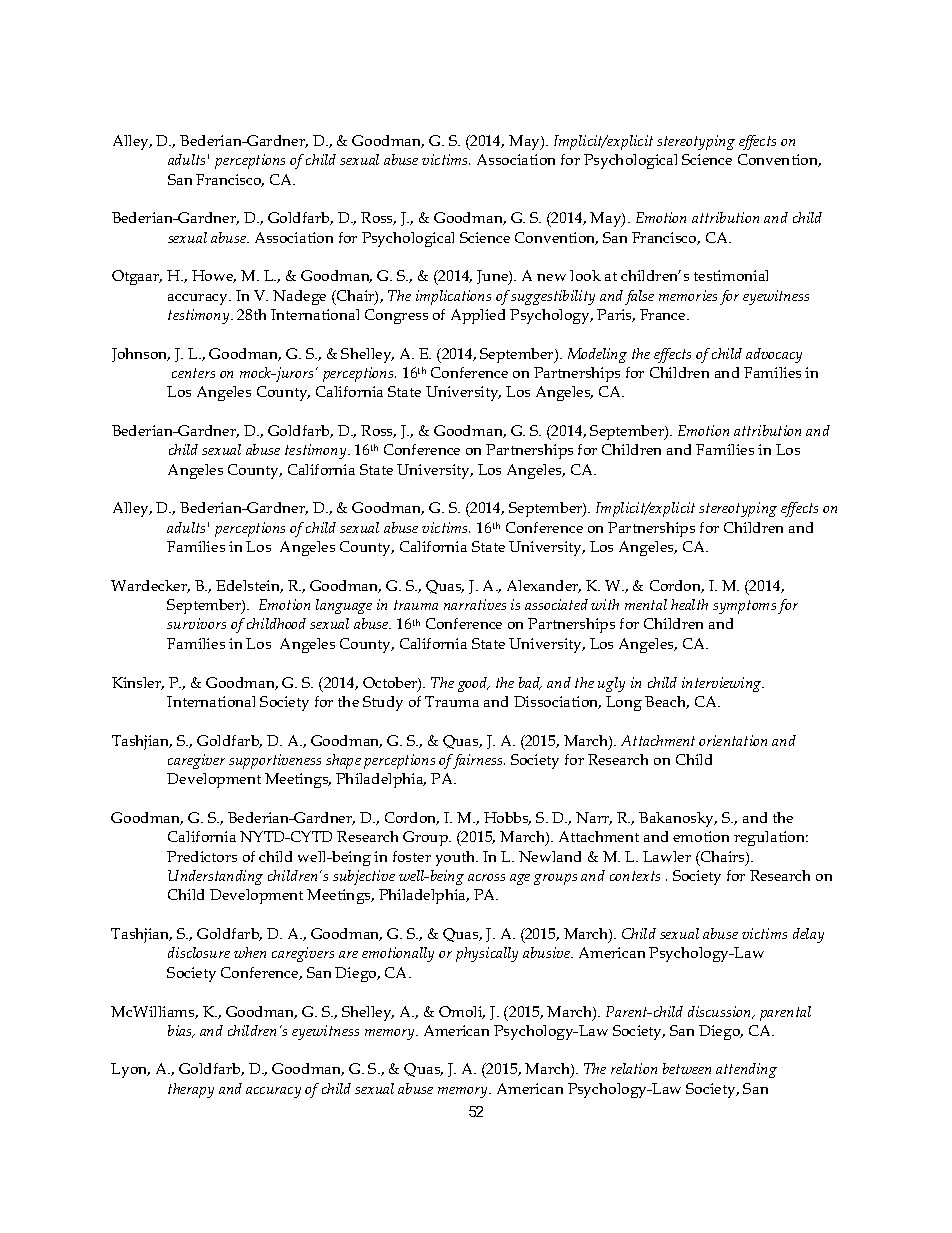 This screenshot has width=952, height=1233. I want to click on delay, so click(808, 935).
